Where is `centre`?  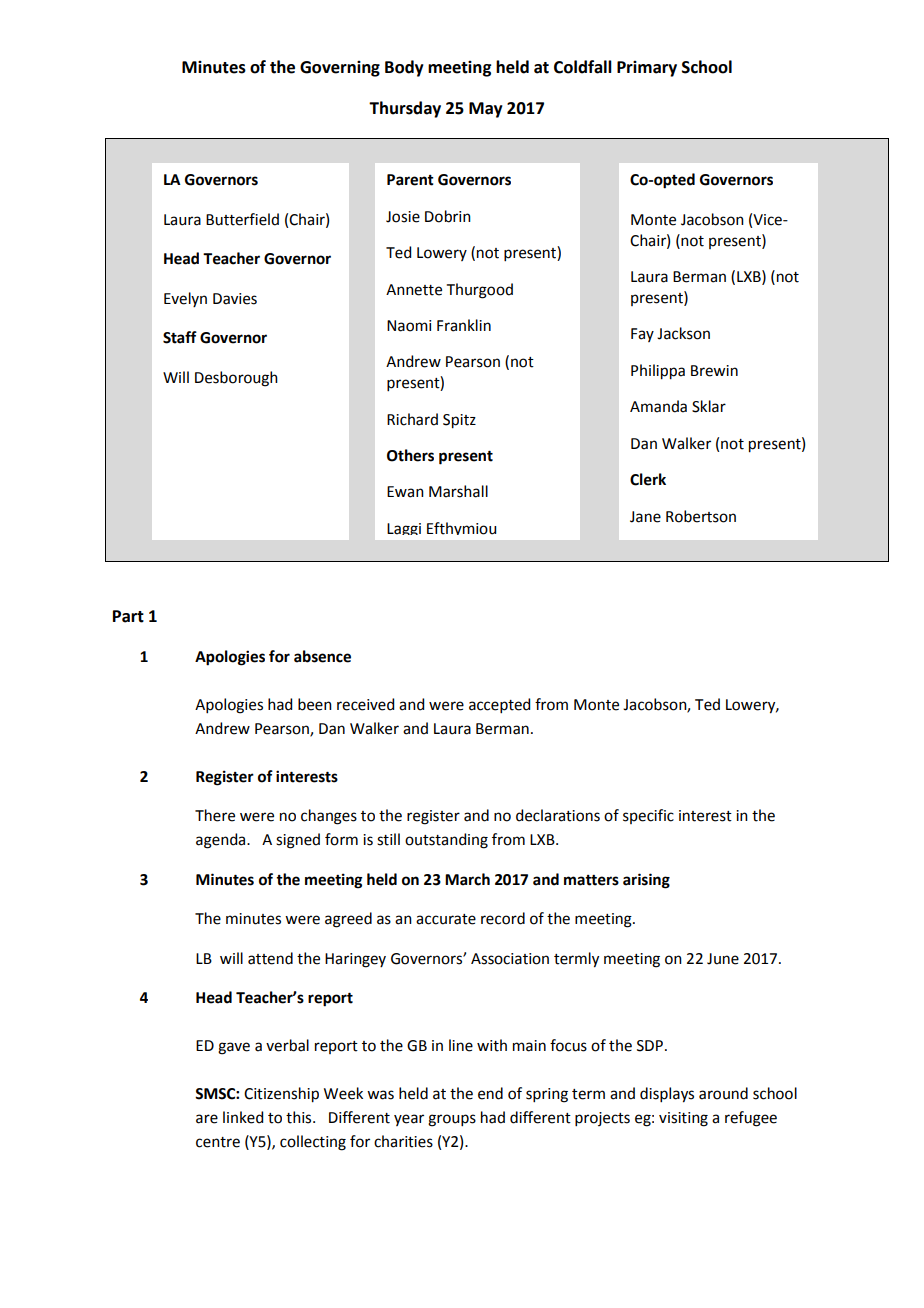 centre is located at coordinates (218, 1142).
